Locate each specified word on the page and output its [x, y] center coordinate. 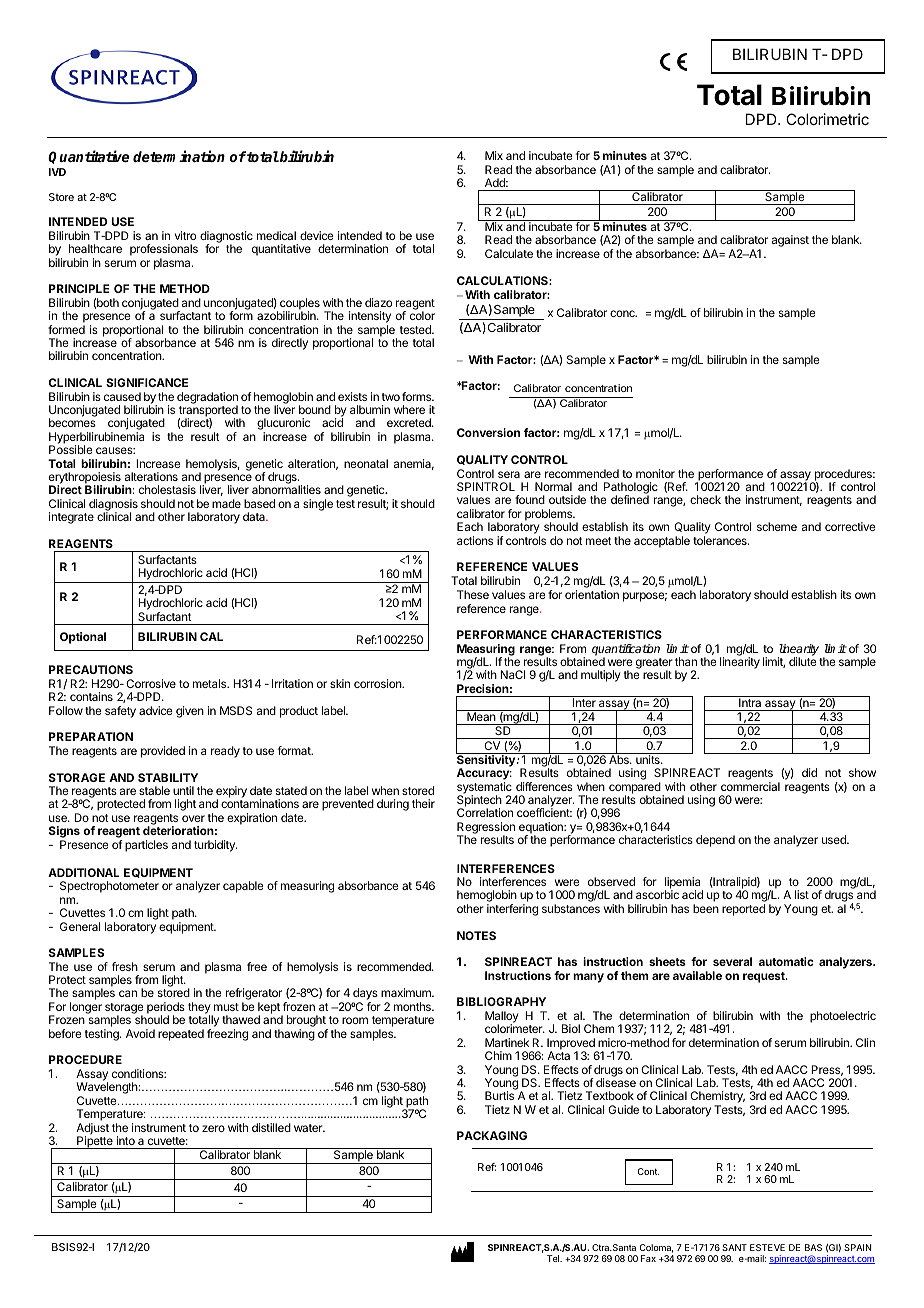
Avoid [140, 1033]
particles [146, 846]
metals [210, 683]
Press [827, 1070]
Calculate [509, 253]
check [705, 499]
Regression [486, 829]
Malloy [501, 1018]
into [126, 1140]
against [790, 241]
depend [715, 841]
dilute [803, 661]
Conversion [488, 432]
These [473, 594]
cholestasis [167, 489]
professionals [164, 251]
